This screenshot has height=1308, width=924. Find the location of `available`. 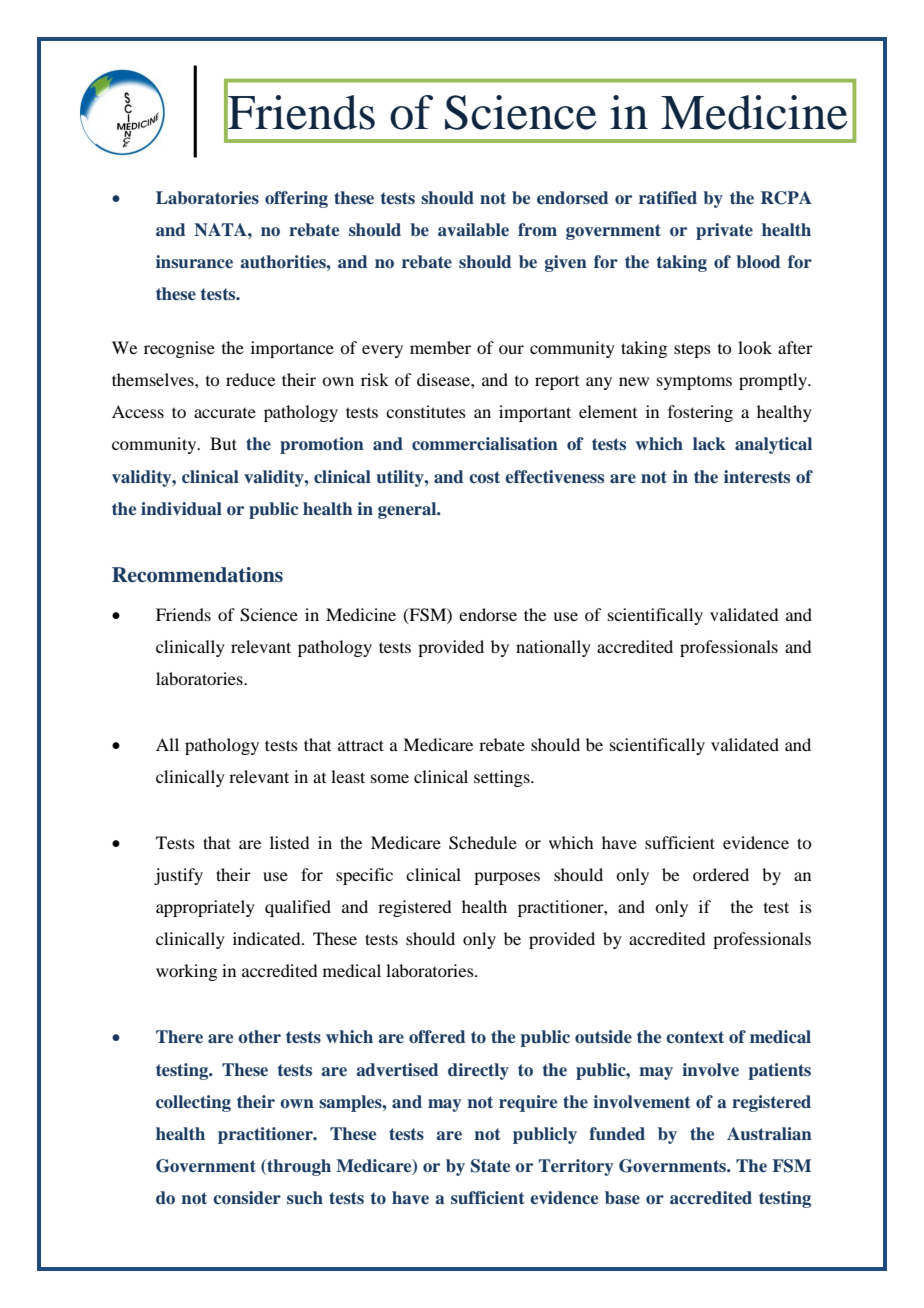

available is located at coordinates (473, 229).
